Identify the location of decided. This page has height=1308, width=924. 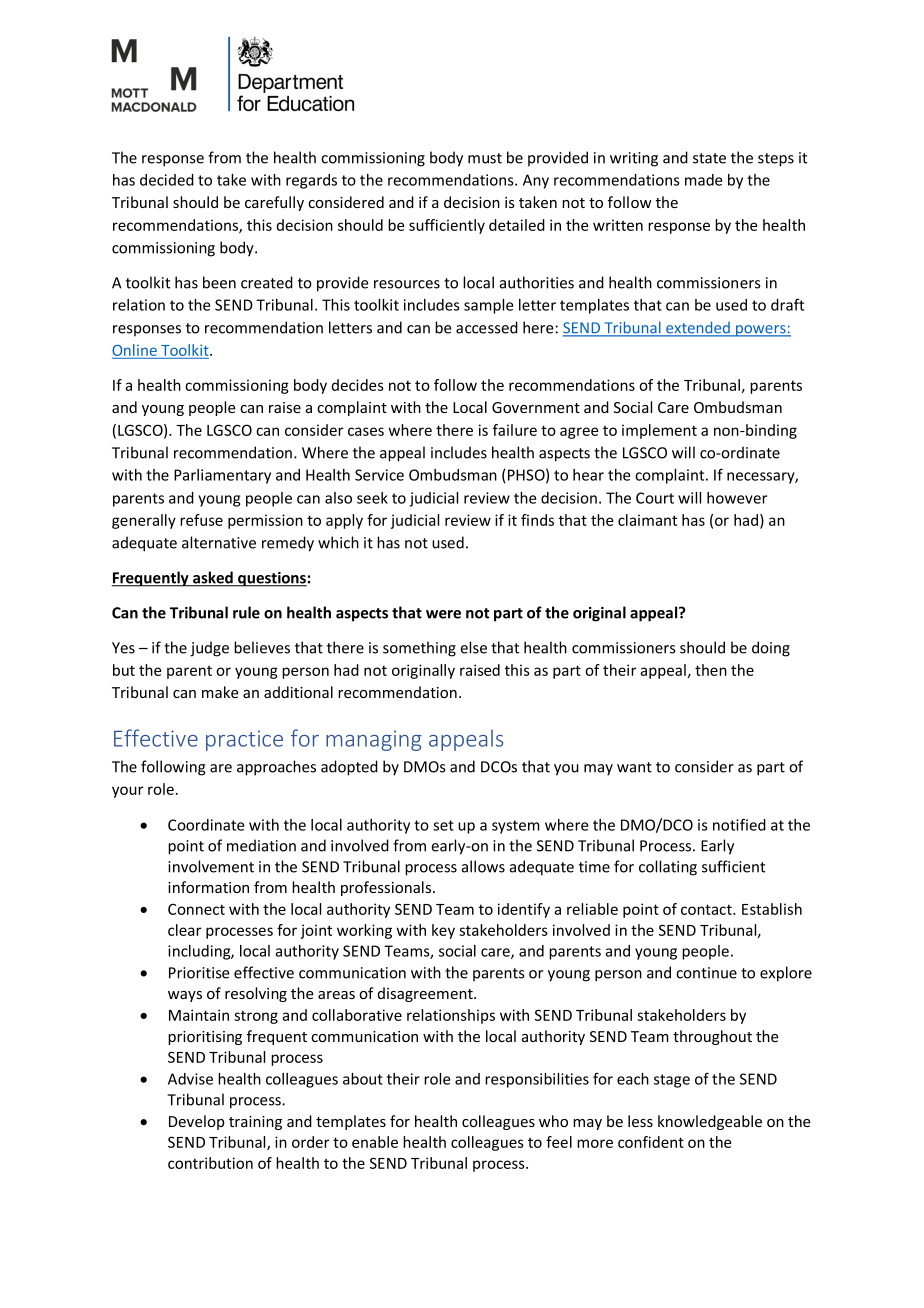
(167, 180).
